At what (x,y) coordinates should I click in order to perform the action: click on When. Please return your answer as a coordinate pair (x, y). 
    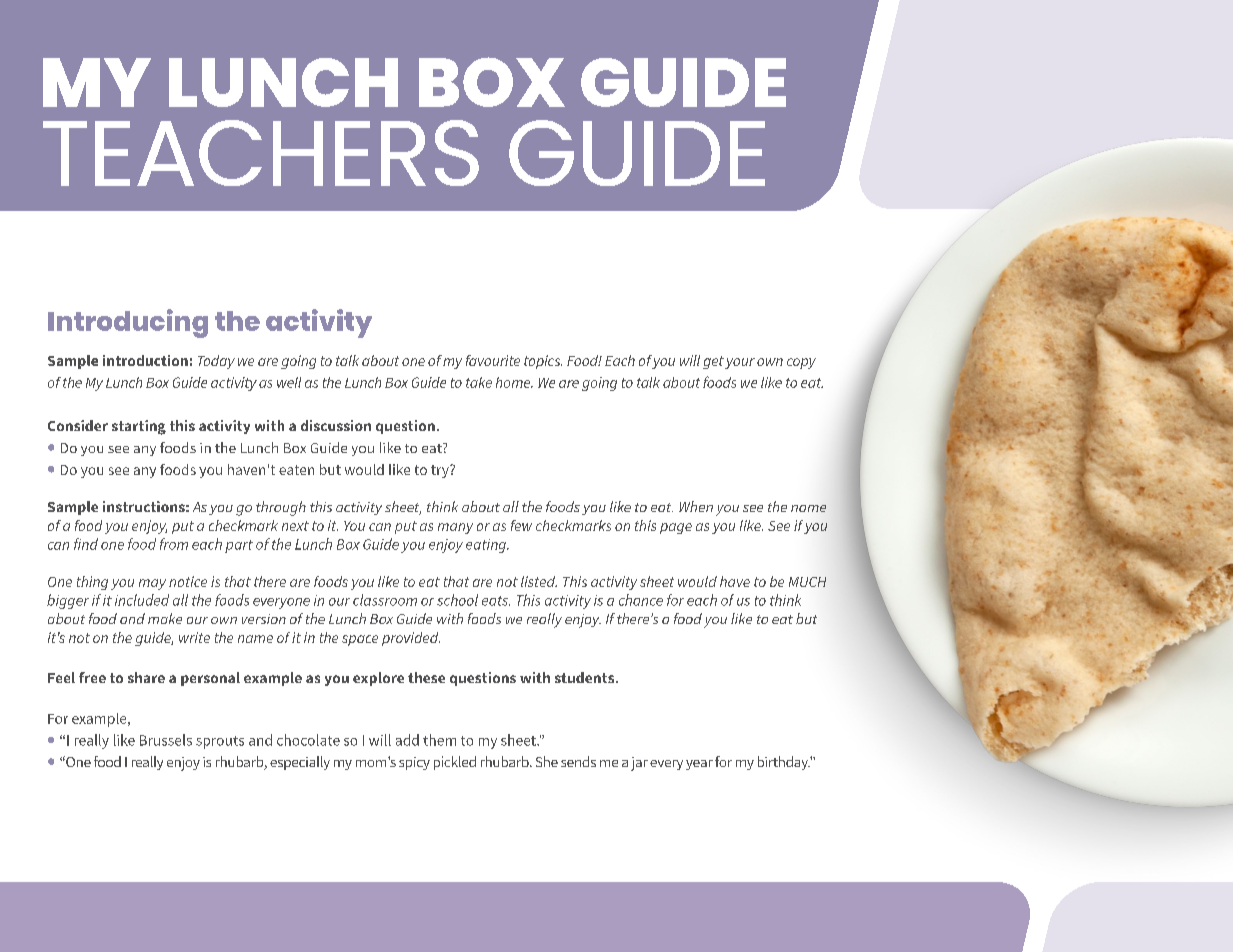
    Looking at the image, I should click on (696, 506).
